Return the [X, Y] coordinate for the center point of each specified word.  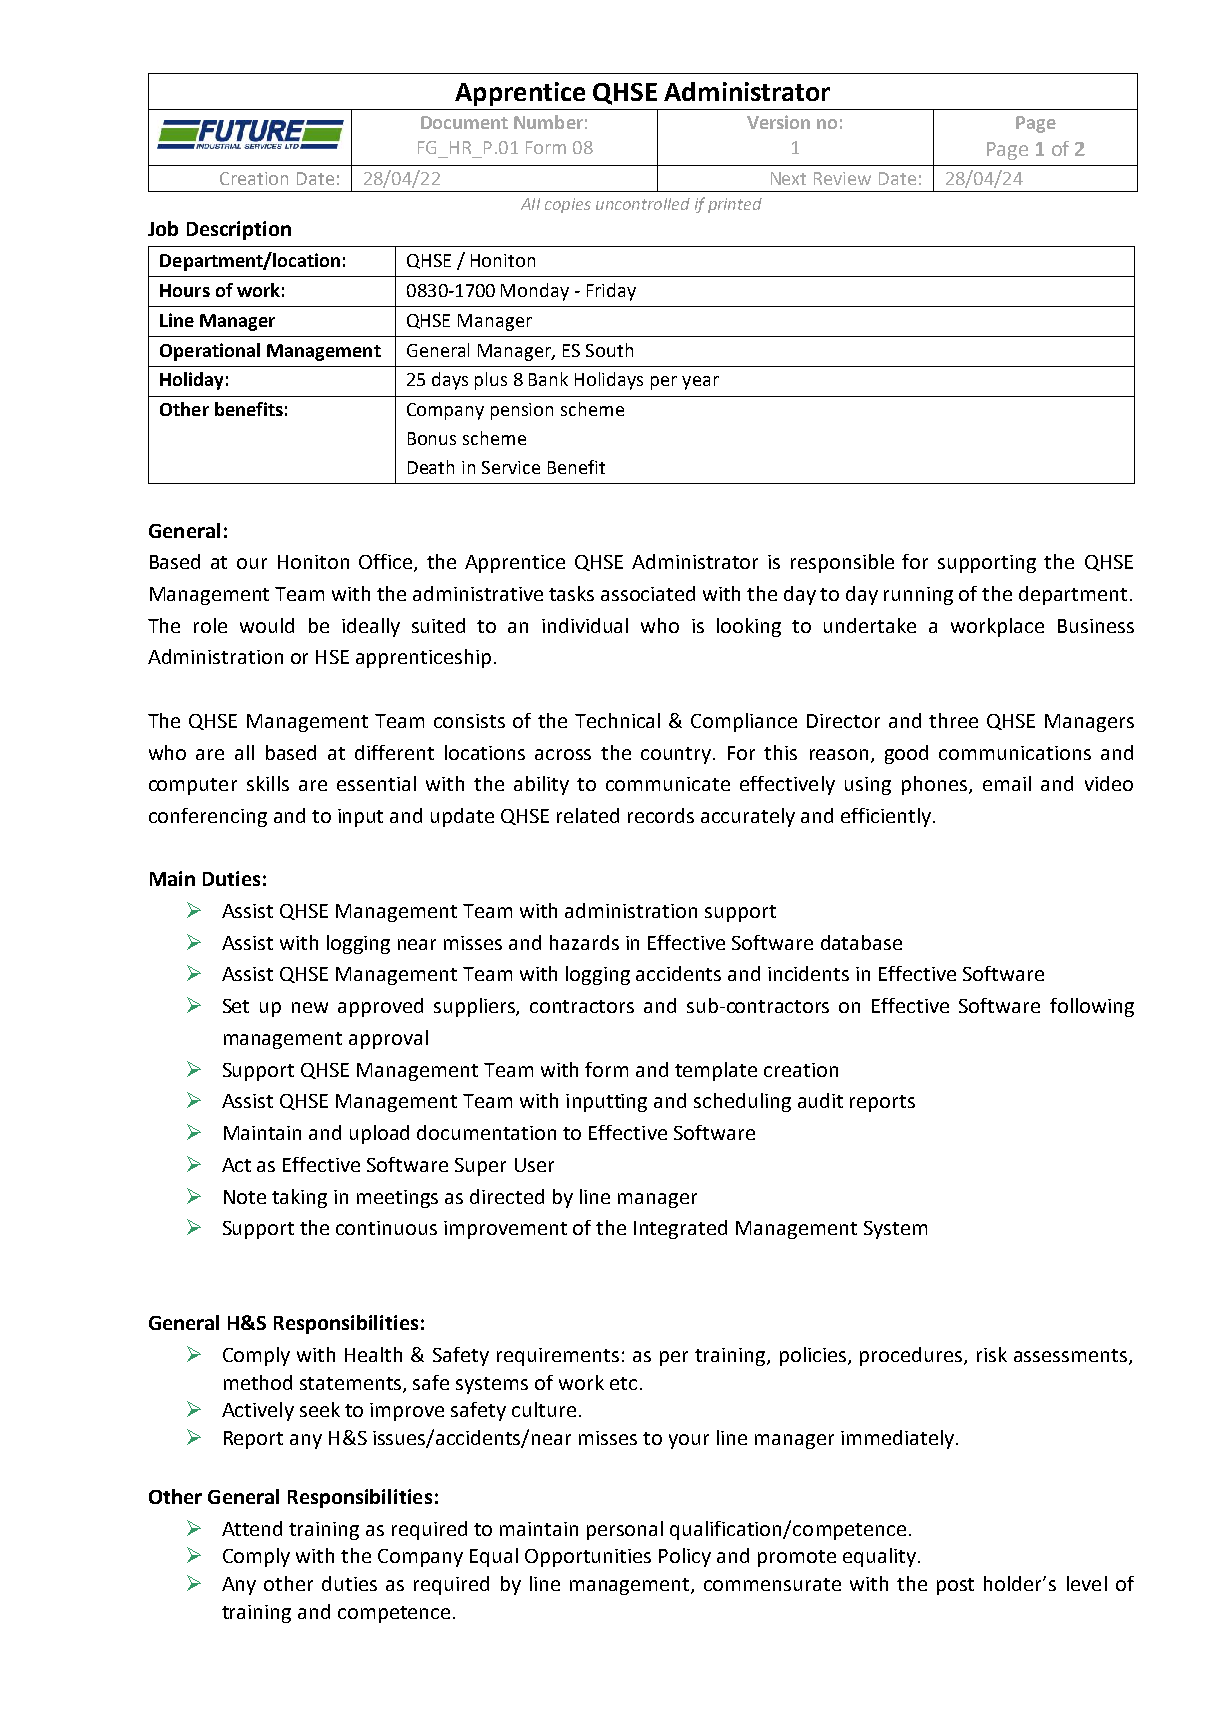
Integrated [680, 1229]
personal [625, 1530]
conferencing [208, 817]
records [661, 815]
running [918, 596]
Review [842, 178]
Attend [252, 1528]
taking [299, 1198]
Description [239, 230]
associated [648, 593]
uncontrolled [643, 204]
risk [992, 1354]
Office [387, 563]
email [1007, 783]
